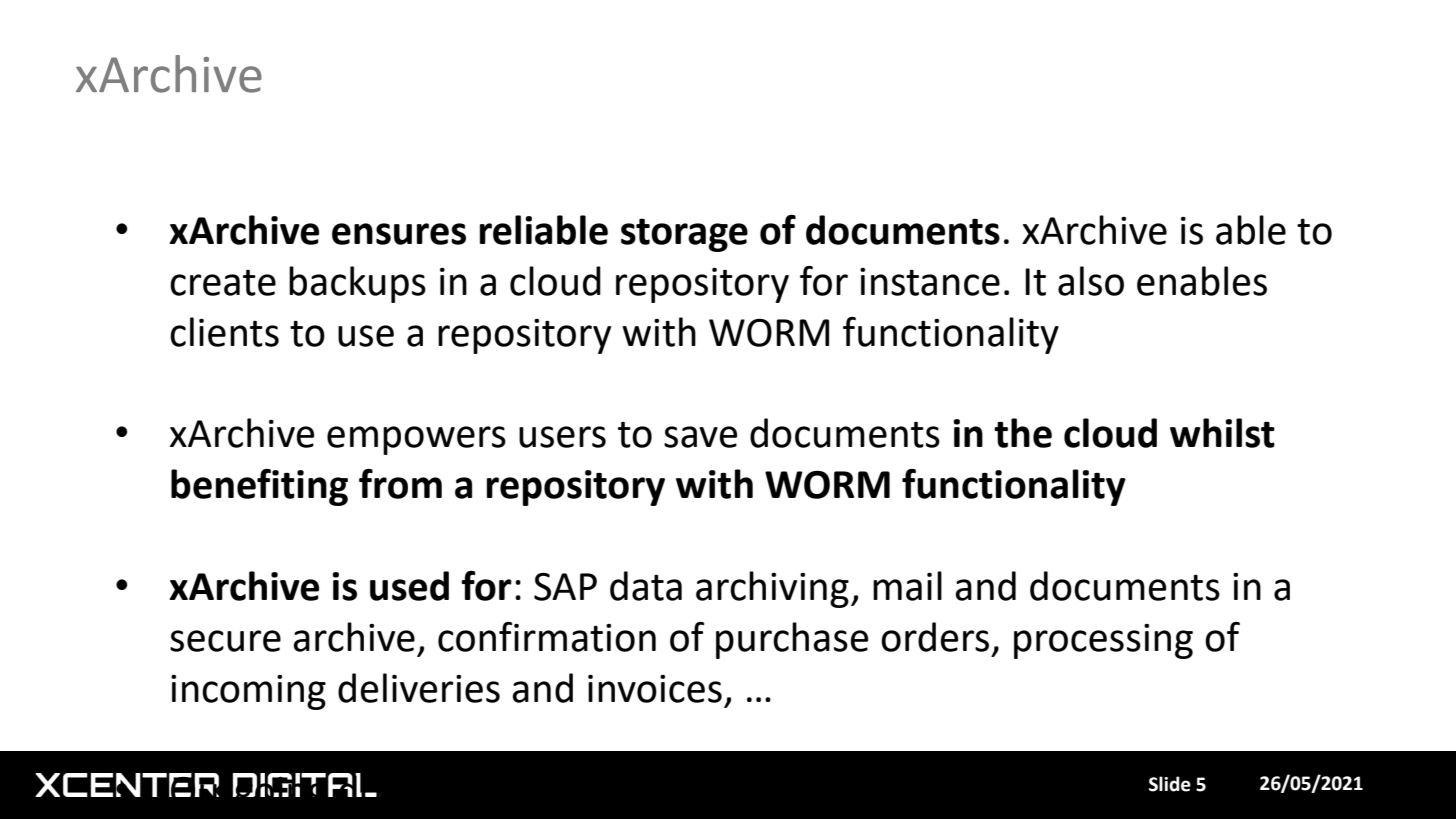 This image has width=1456, height=819. What do you see at coordinates (792, 640) in the image?
I see `purchase` at bounding box center [792, 640].
